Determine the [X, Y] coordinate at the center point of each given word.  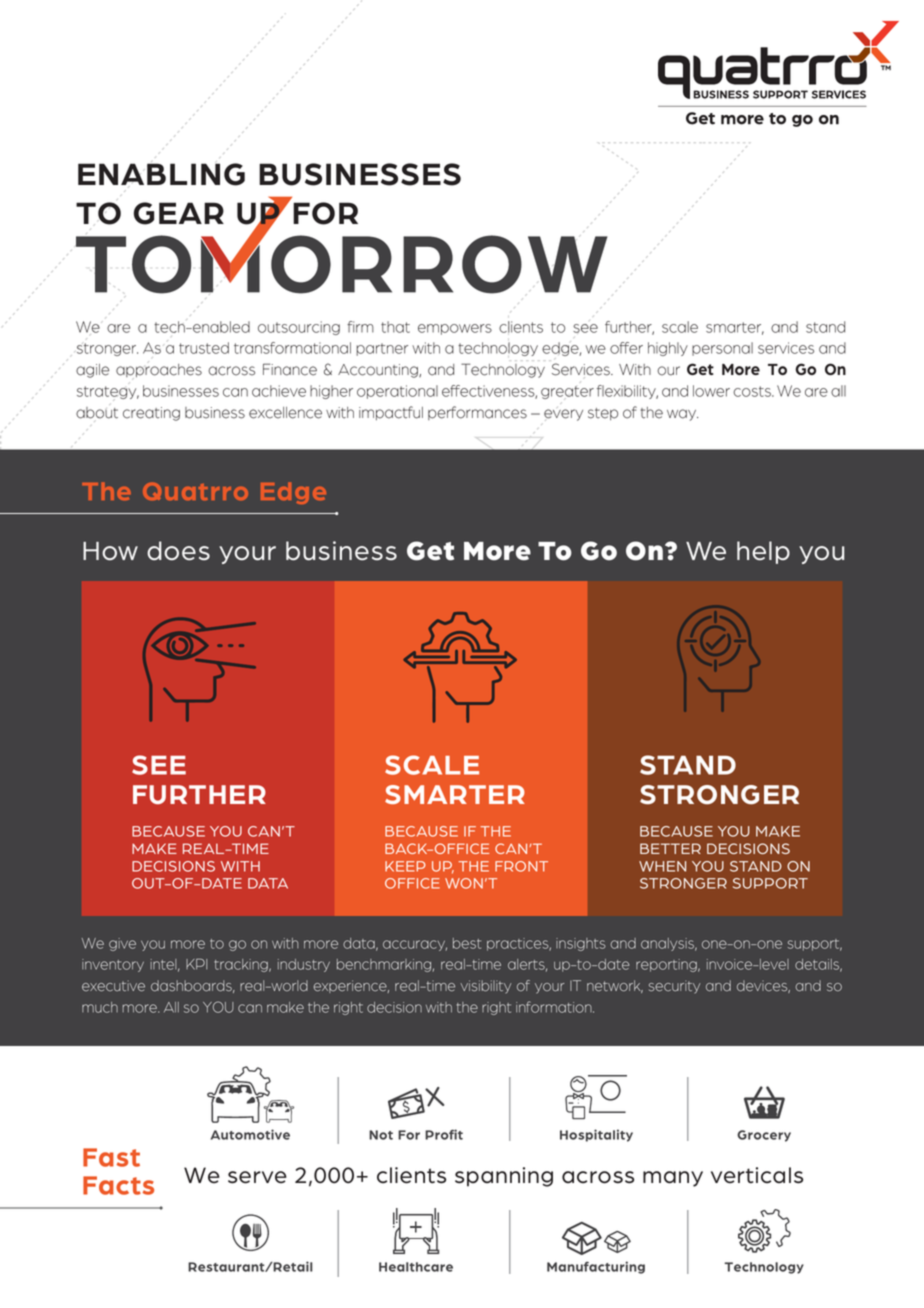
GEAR [179, 213]
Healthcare [416, 1267]
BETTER [670, 848]
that [395, 327]
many [673, 1179]
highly [668, 349]
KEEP [405, 866]
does [178, 551]
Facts [118, 1185]
